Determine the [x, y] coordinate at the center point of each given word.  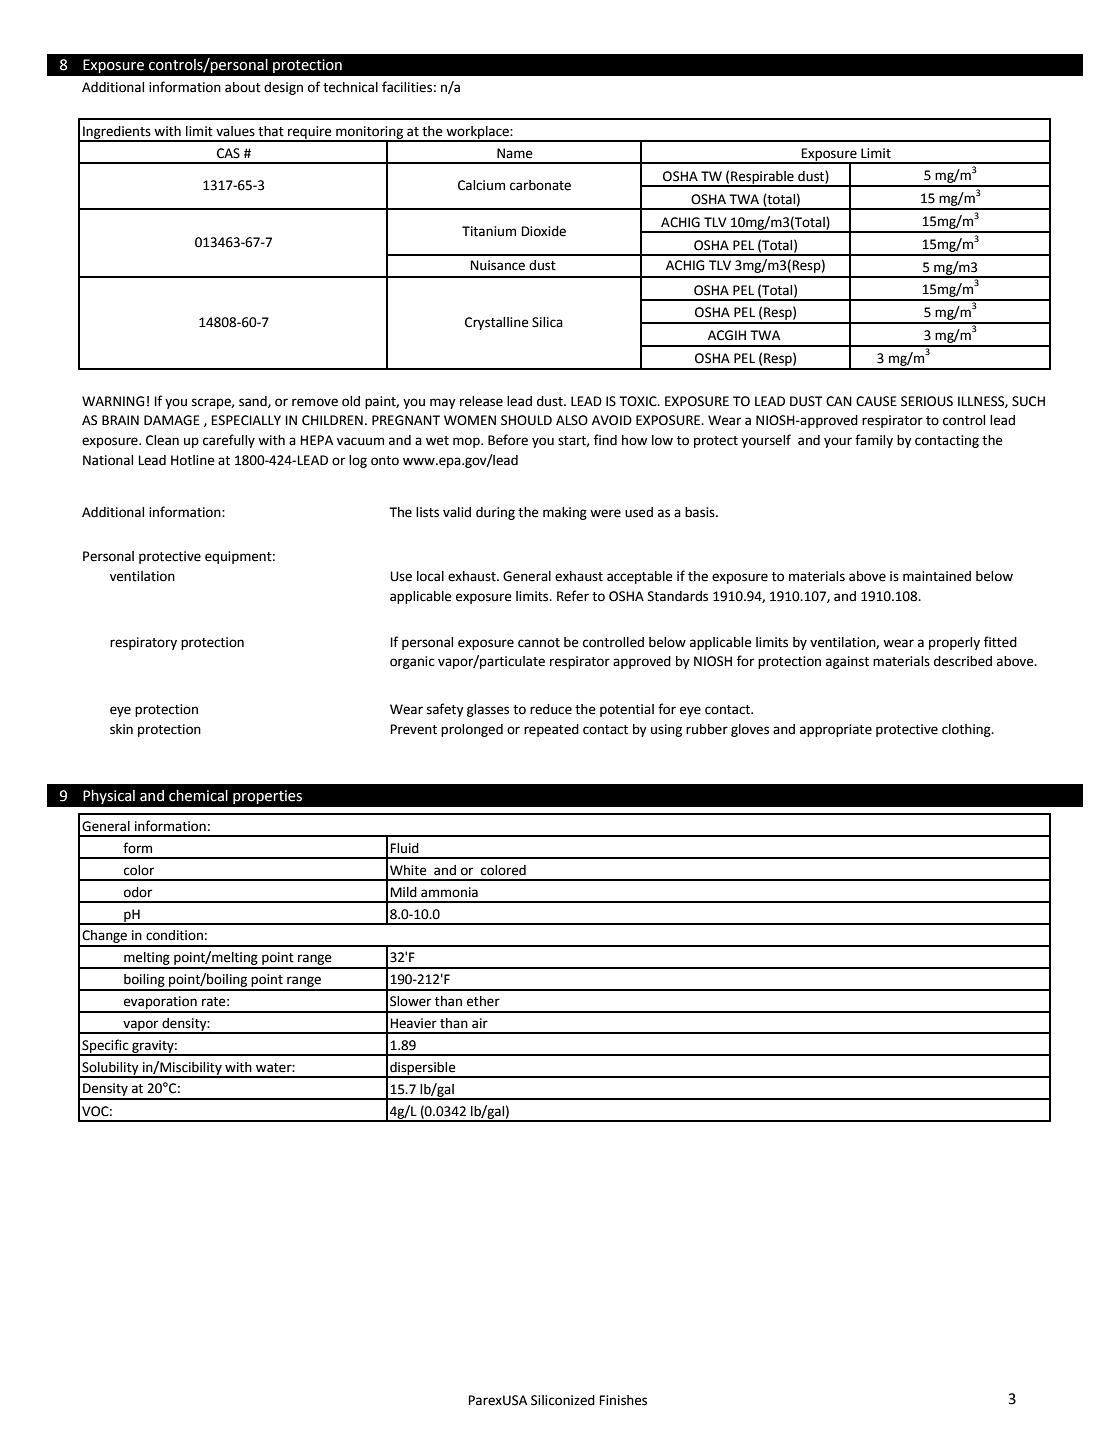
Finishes [623, 1400]
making [565, 513]
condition [174, 935]
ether [483, 1001]
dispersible [423, 1069]
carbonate [540, 185]
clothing [967, 730]
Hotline [193, 460]
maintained [937, 576]
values [235, 131]
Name [515, 153]
